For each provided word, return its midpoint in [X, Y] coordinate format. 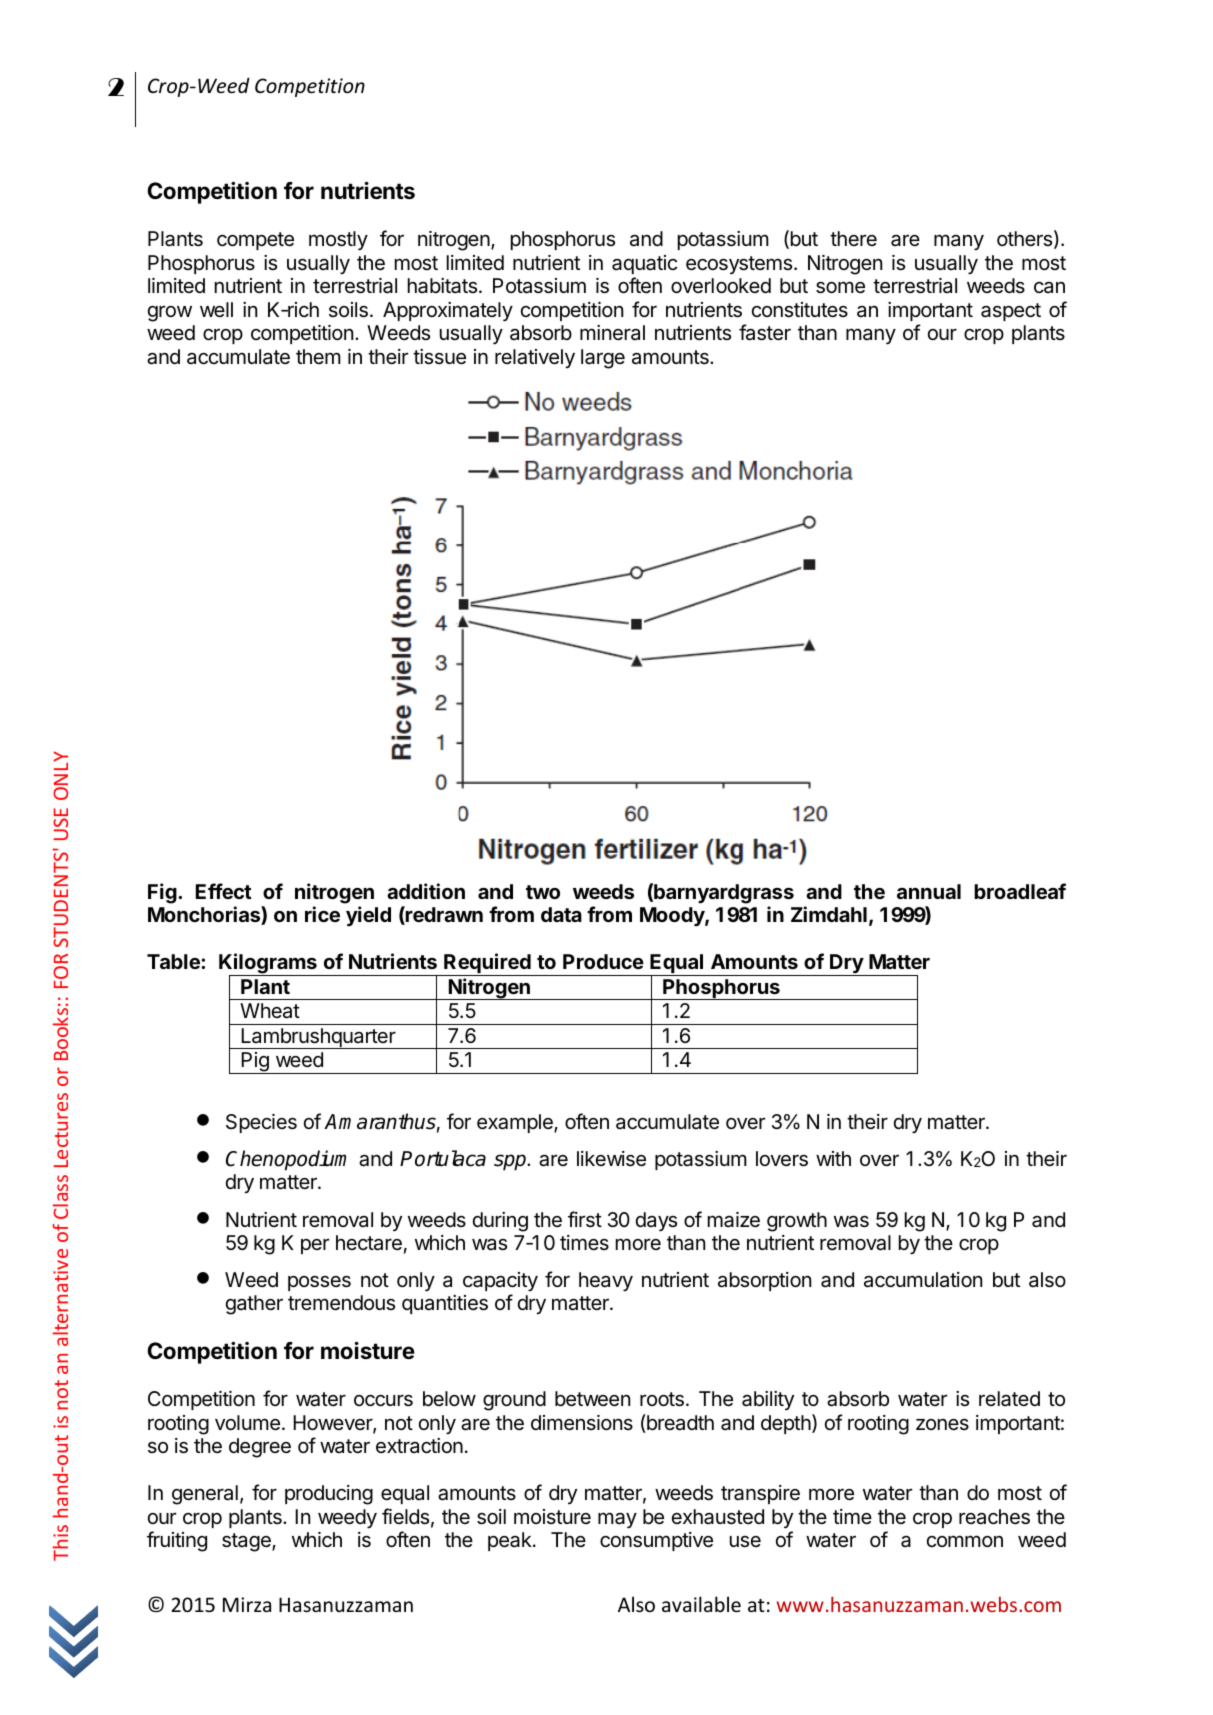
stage [247, 1542]
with [833, 1158]
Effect [224, 891]
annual [929, 891]
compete [255, 241]
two [543, 892]
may [617, 1520]
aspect [1011, 312]
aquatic [644, 264]
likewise [611, 1159]
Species [261, 1123]
